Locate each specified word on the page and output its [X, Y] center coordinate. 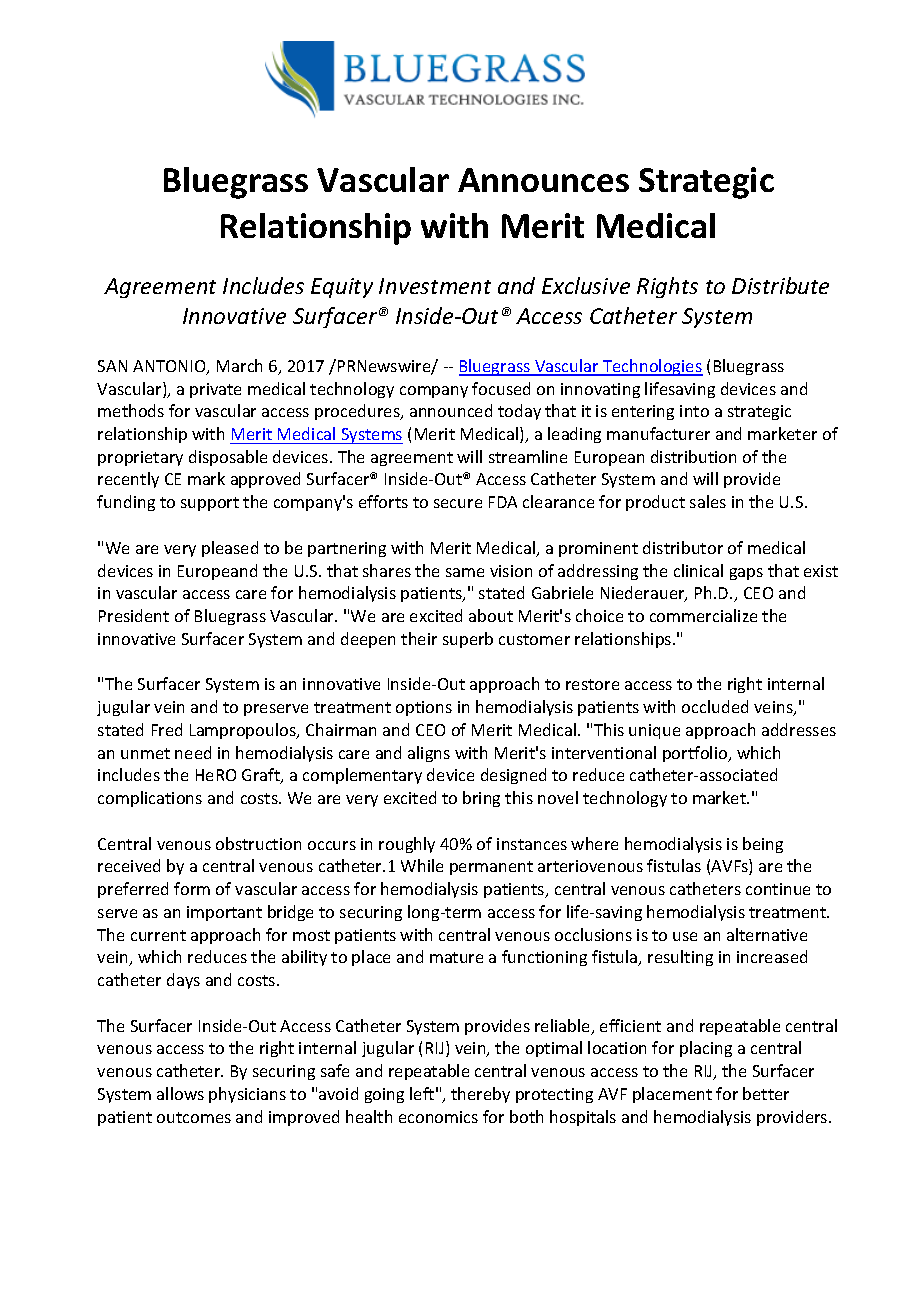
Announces [543, 180]
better [766, 1093]
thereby [480, 1095]
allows [180, 1093]
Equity [342, 288]
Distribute [780, 285]
